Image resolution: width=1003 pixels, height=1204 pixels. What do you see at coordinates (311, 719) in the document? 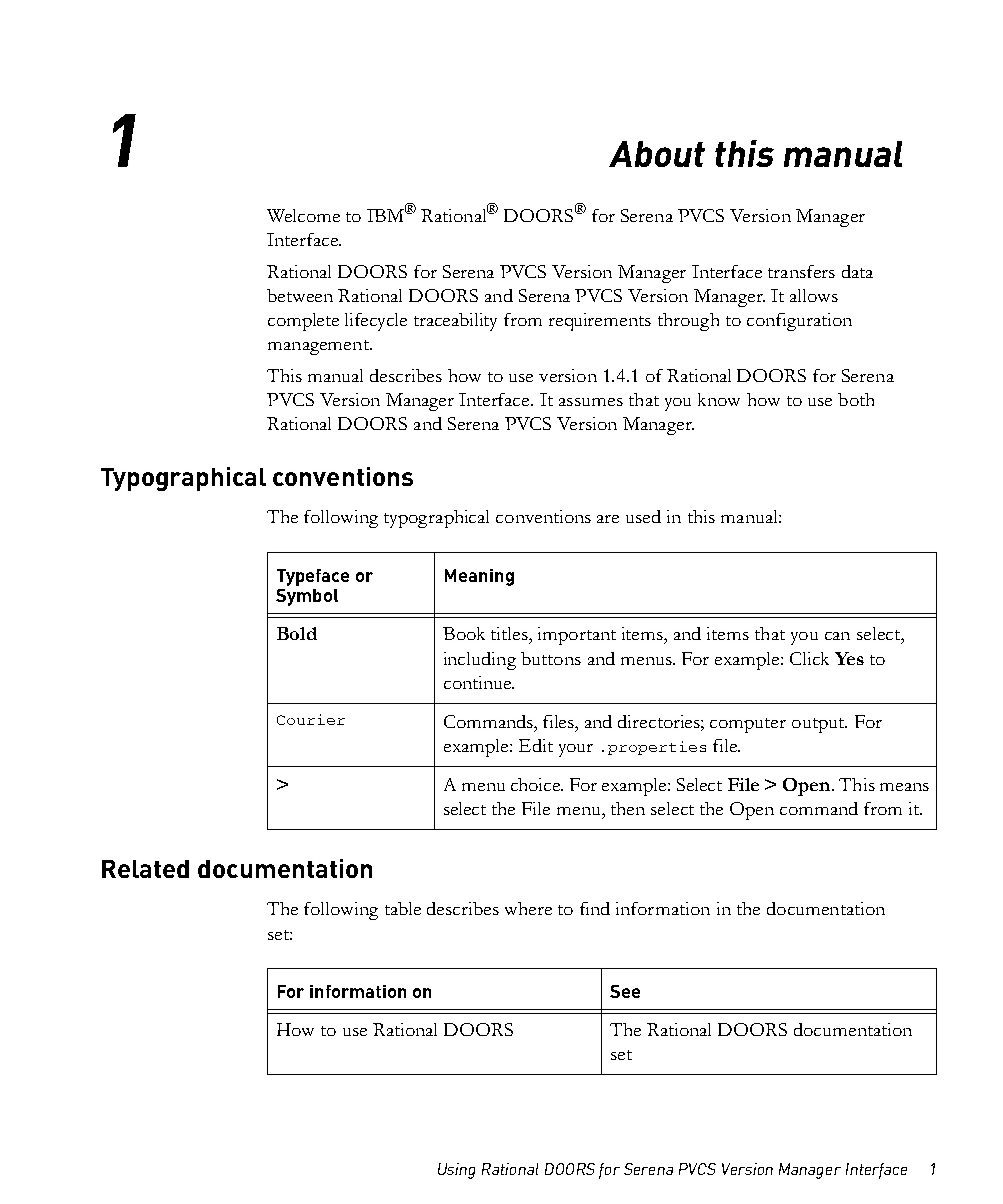
I see `Courier` at bounding box center [311, 719].
